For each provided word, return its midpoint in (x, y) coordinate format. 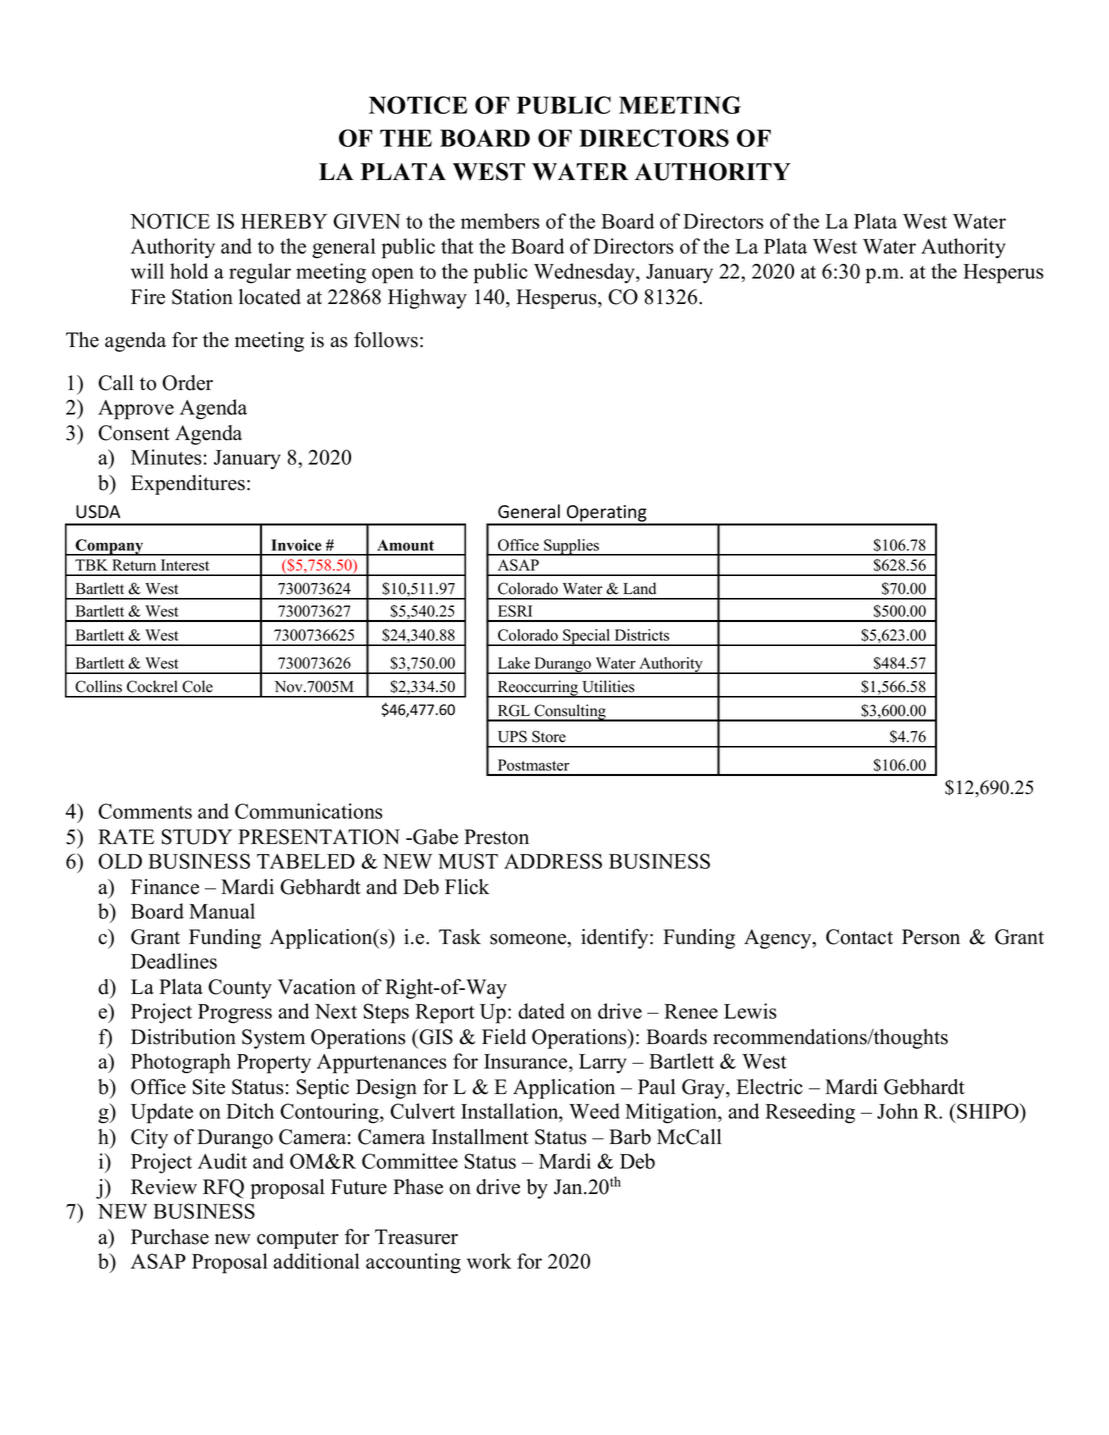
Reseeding (810, 1113)
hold (189, 271)
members (500, 221)
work (489, 1261)
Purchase (170, 1237)
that (457, 246)
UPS (512, 736)
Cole (197, 686)
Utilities (608, 686)
